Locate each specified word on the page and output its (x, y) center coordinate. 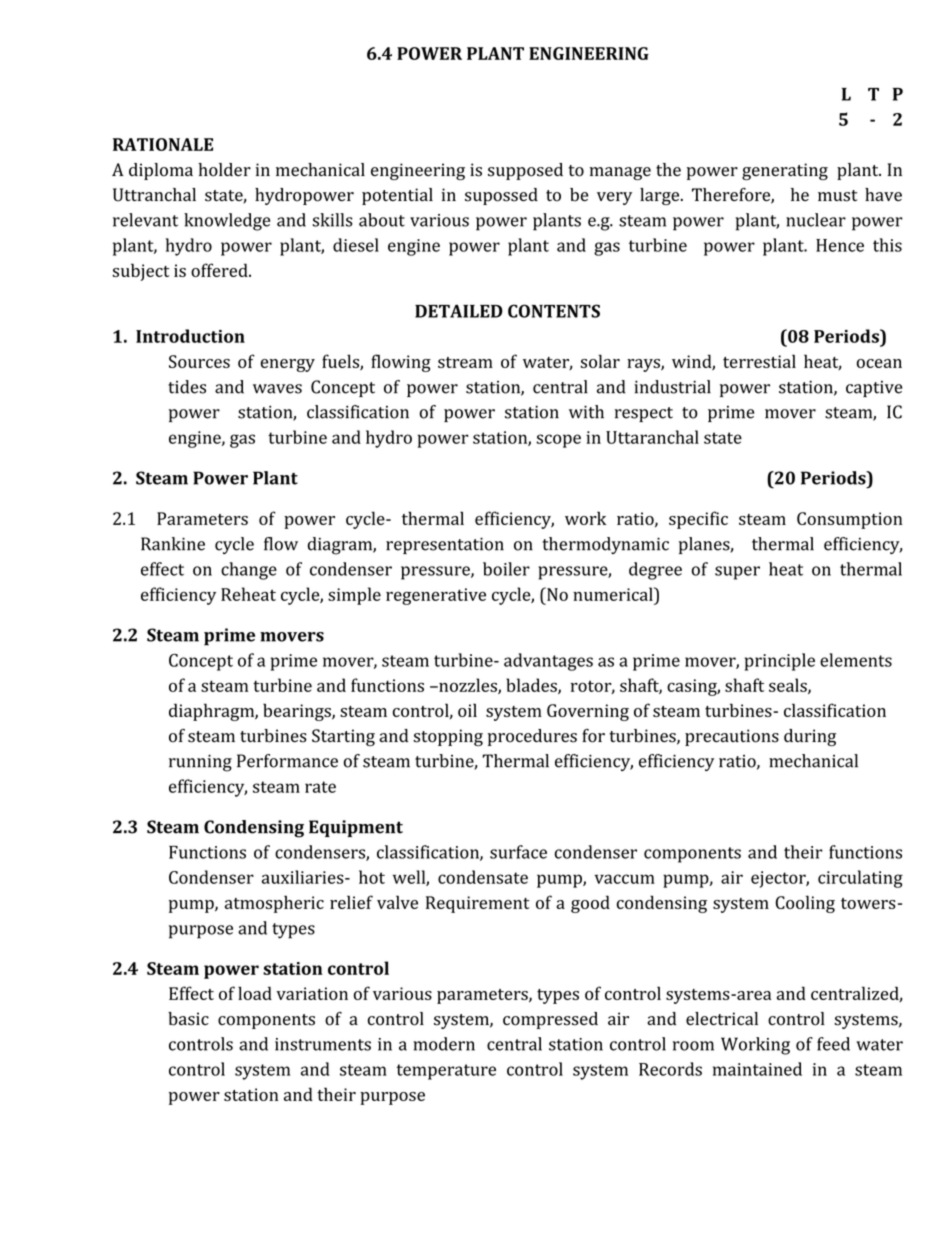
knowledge (227, 222)
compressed (550, 1020)
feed (833, 1044)
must (837, 196)
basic (188, 1019)
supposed (525, 171)
